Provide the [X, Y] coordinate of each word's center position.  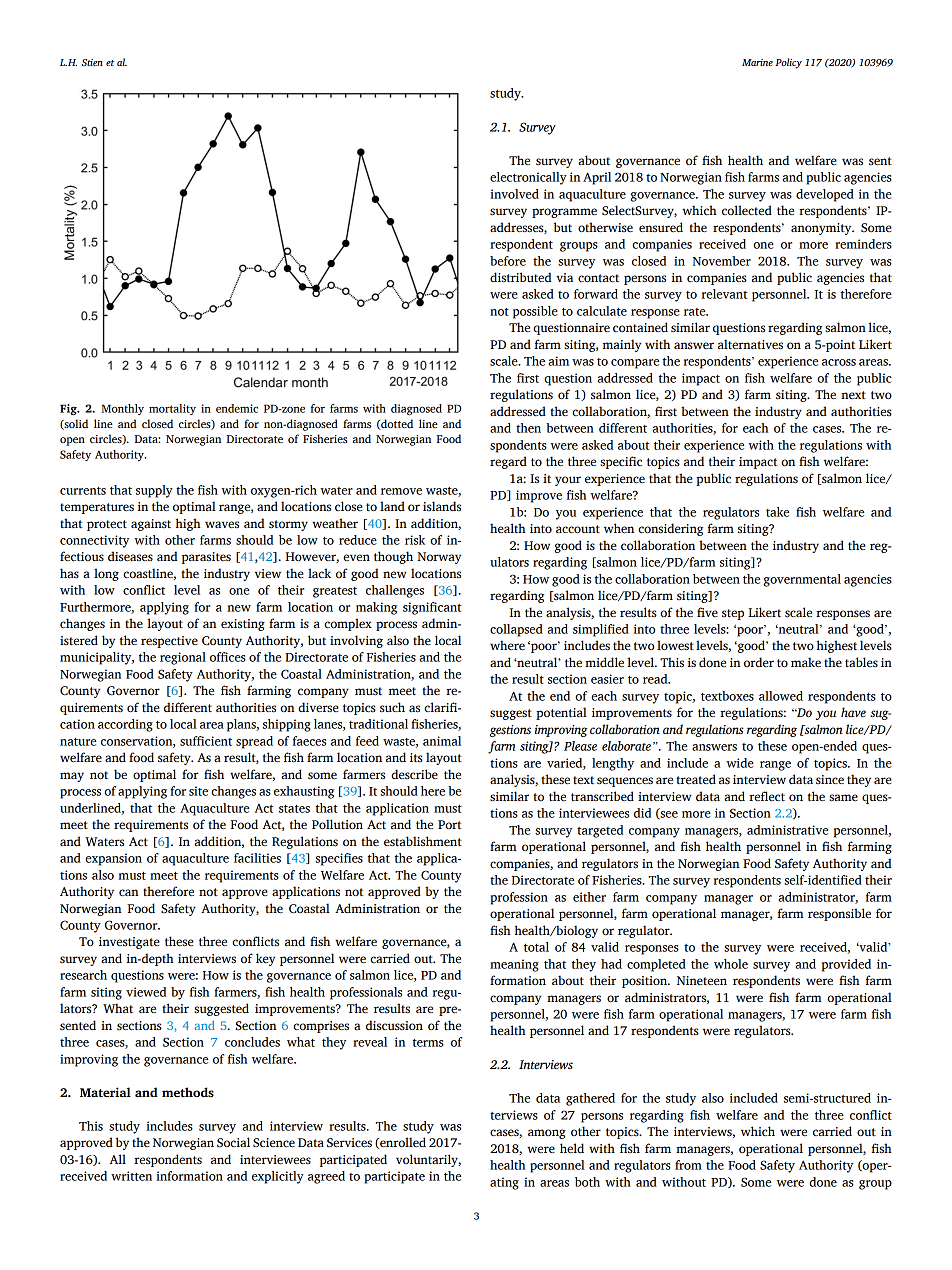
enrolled [402, 1143]
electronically [528, 178]
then [528, 428]
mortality [172, 409]
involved [514, 194]
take [777, 512]
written [131, 1176]
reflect [767, 796]
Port [450, 824]
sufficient [206, 741]
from [688, 1165]
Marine [757, 62]
